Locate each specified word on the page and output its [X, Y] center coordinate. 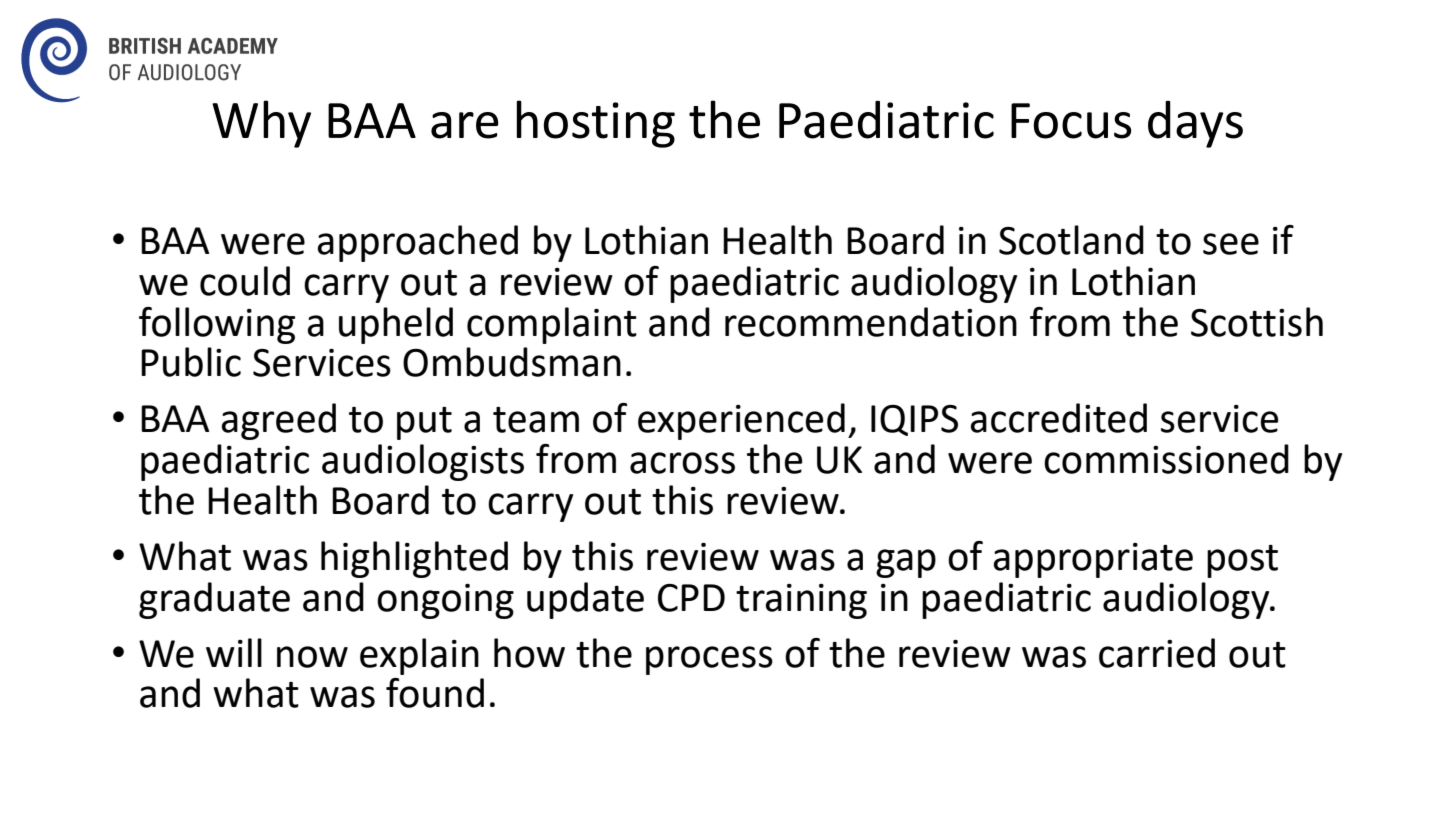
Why [261, 124]
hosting [596, 124]
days [1195, 124]
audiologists [423, 462]
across [682, 463]
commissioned [1166, 459]
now [312, 657]
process [709, 660]
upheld [396, 325]
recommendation [871, 322]
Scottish [1257, 322]
